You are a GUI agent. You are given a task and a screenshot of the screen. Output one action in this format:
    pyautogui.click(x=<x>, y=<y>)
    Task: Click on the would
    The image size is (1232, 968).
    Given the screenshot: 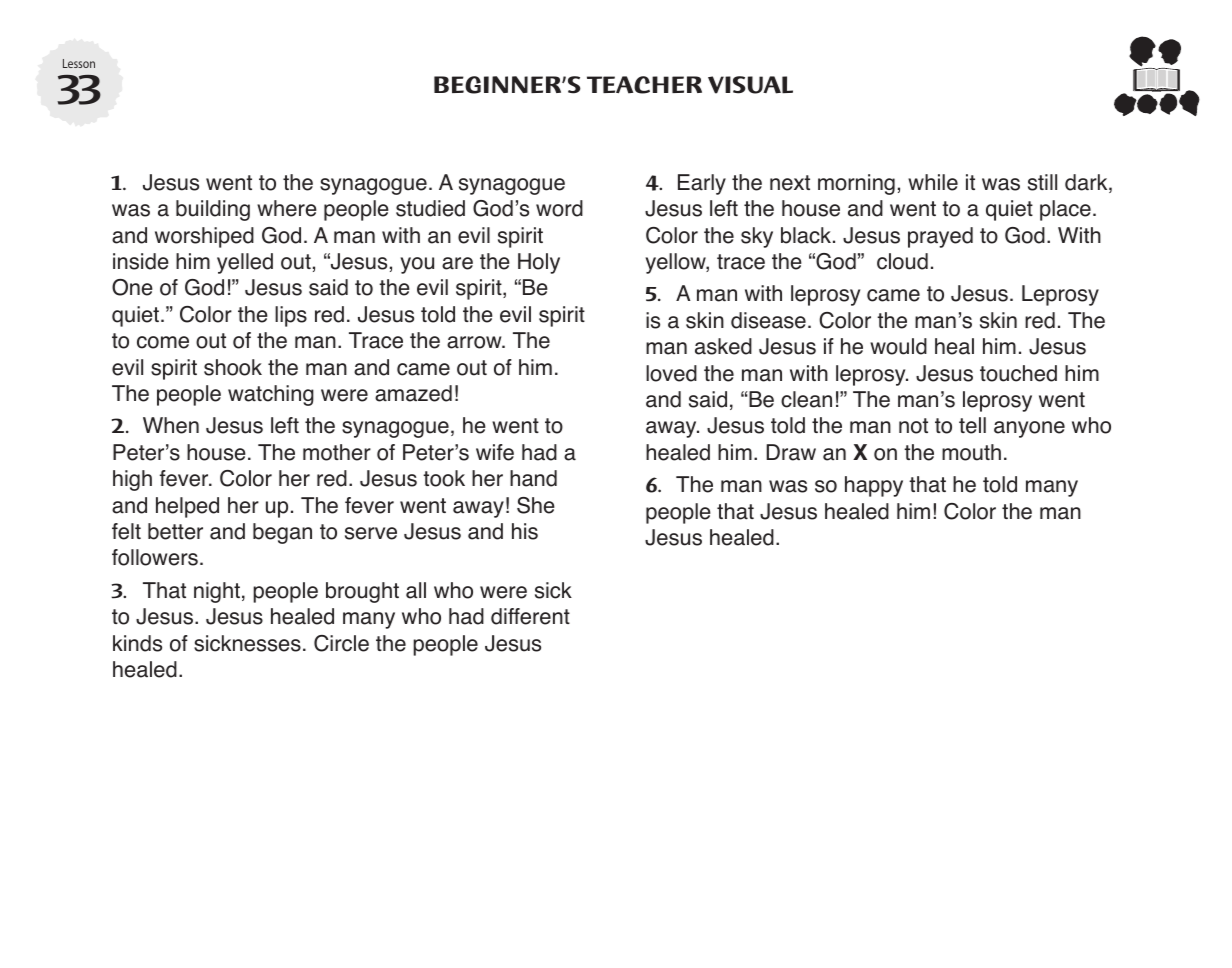 What is the action you would take?
    pyautogui.click(x=898, y=346)
